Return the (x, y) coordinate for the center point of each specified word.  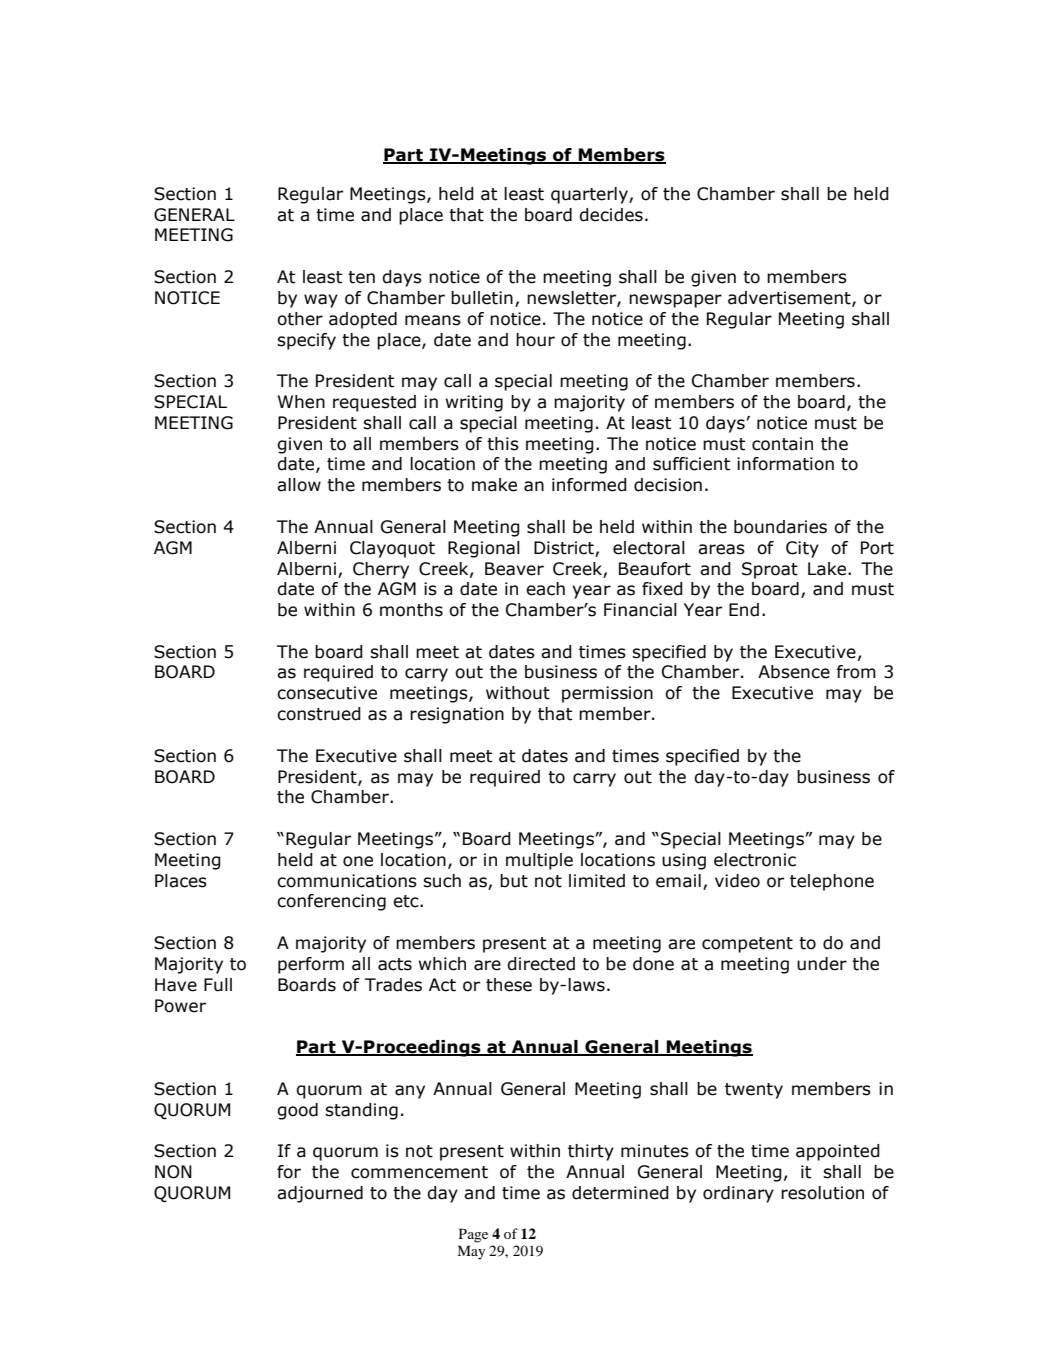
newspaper (675, 301)
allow (299, 485)
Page (473, 1235)
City (802, 549)
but (514, 881)
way (321, 301)
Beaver (514, 569)
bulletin (482, 298)
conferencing (331, 902)
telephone (832, 882)
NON (173, 1172)
